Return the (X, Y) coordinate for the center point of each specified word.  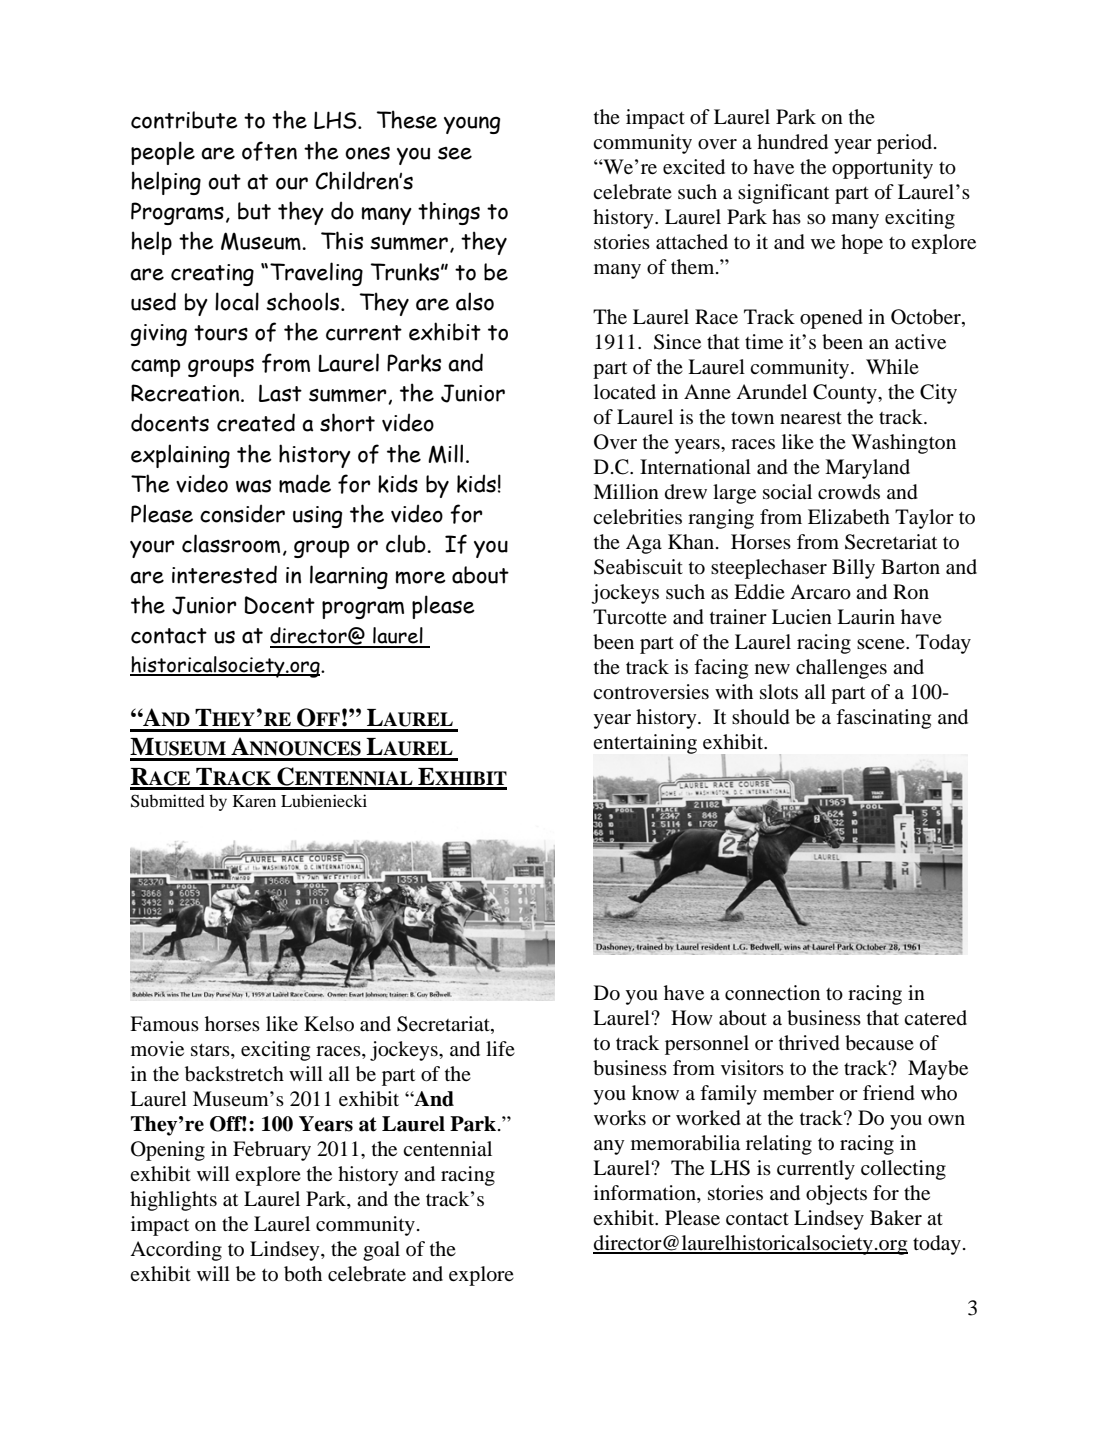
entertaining (645, 744)
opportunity (882, 169)
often (269, 151)
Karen (254, 801)
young (472, 125)
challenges (841, 669)
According (176, 1251)
